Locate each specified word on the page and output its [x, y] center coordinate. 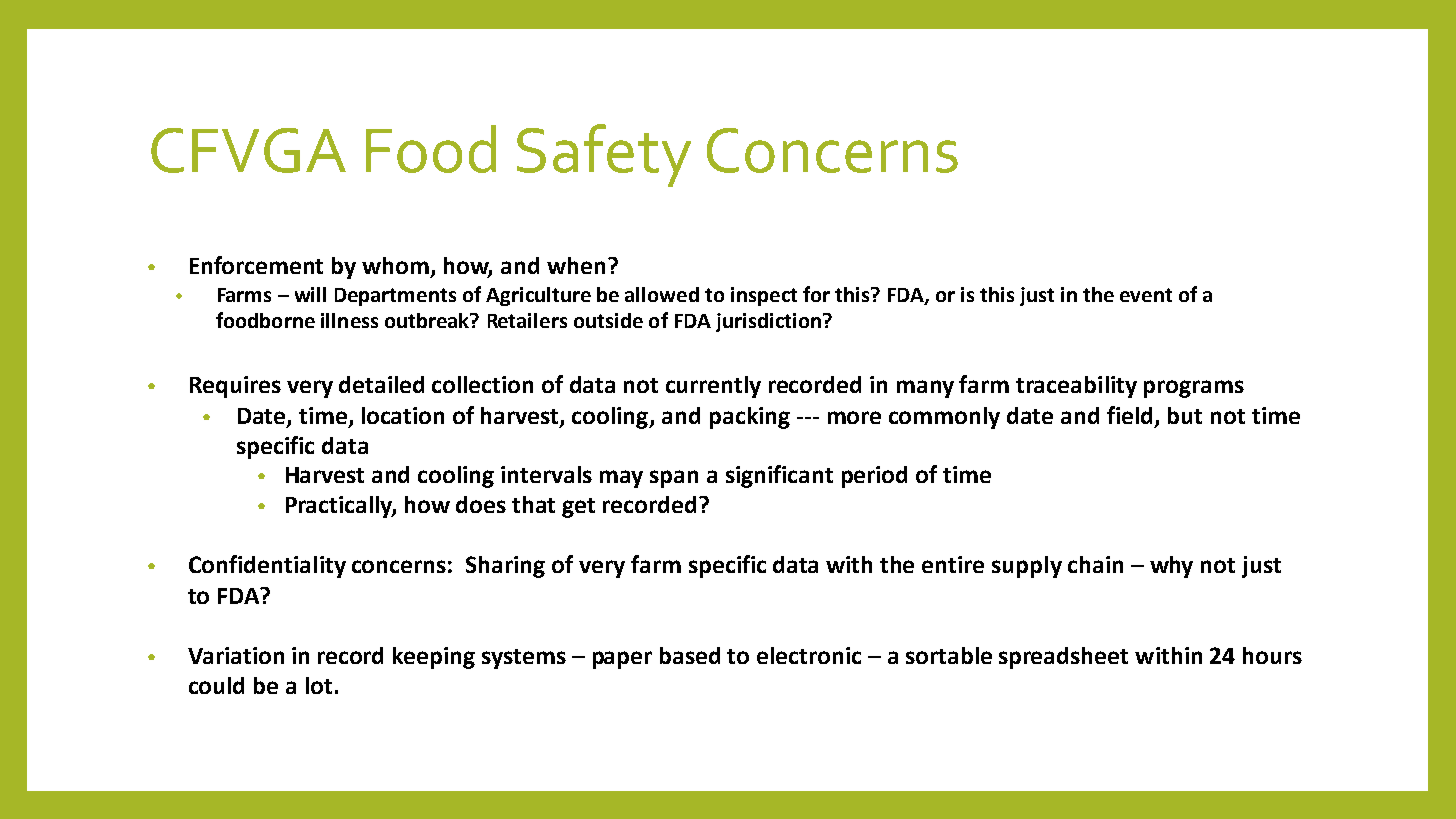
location [403, 415]
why [1171, 567]
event [1146, 295]
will [310, 294]
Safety [604, 155]
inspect [764, 296]
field [1131, 416]
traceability [1076, 387]
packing [750, 418]
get [578, 508]
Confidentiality [267, 566]
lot [319, 685]
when [576, 265]
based [690, 655]
